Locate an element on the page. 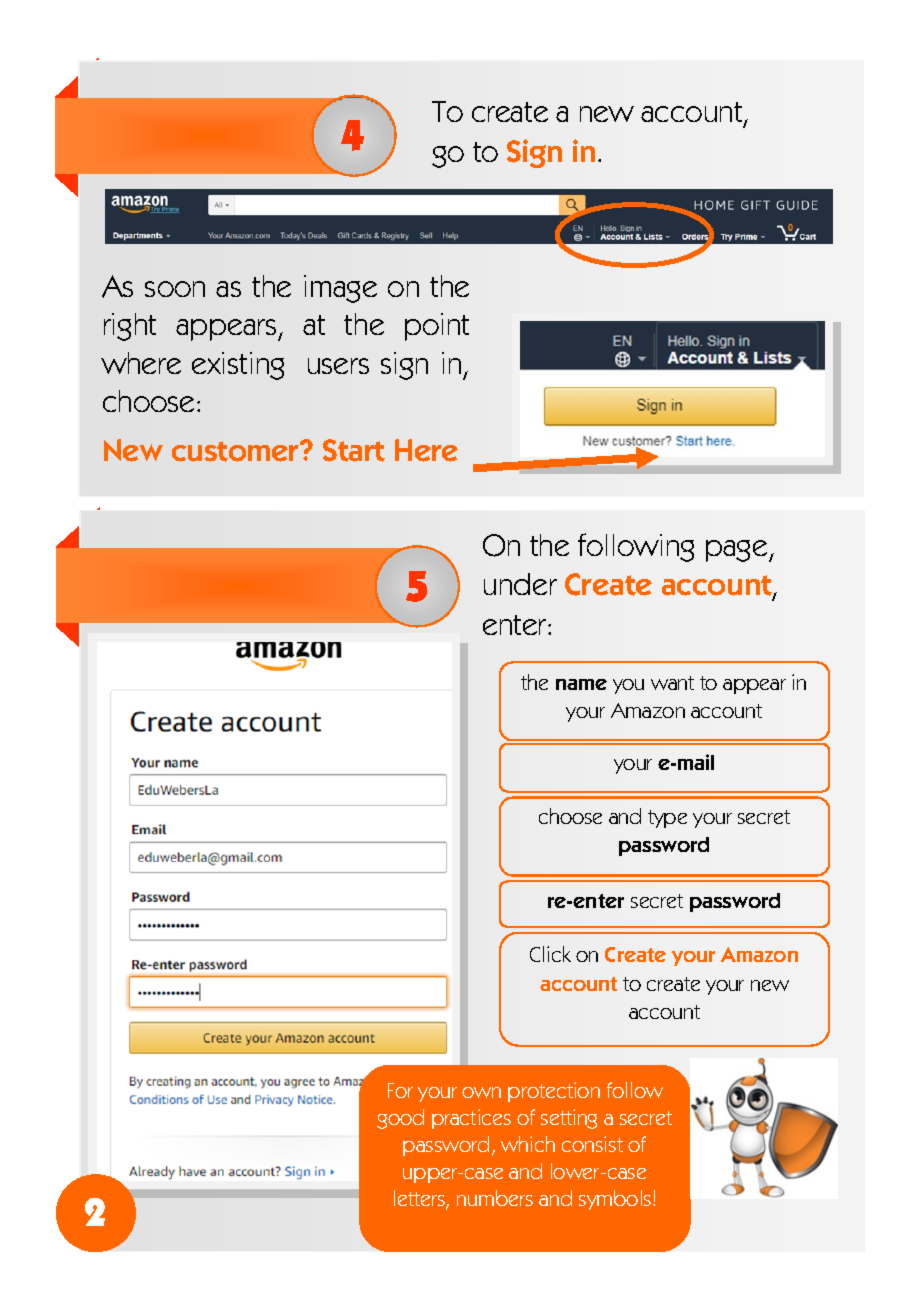 The image size is (924, 1308). Start is located at coordinates (354, 450).
